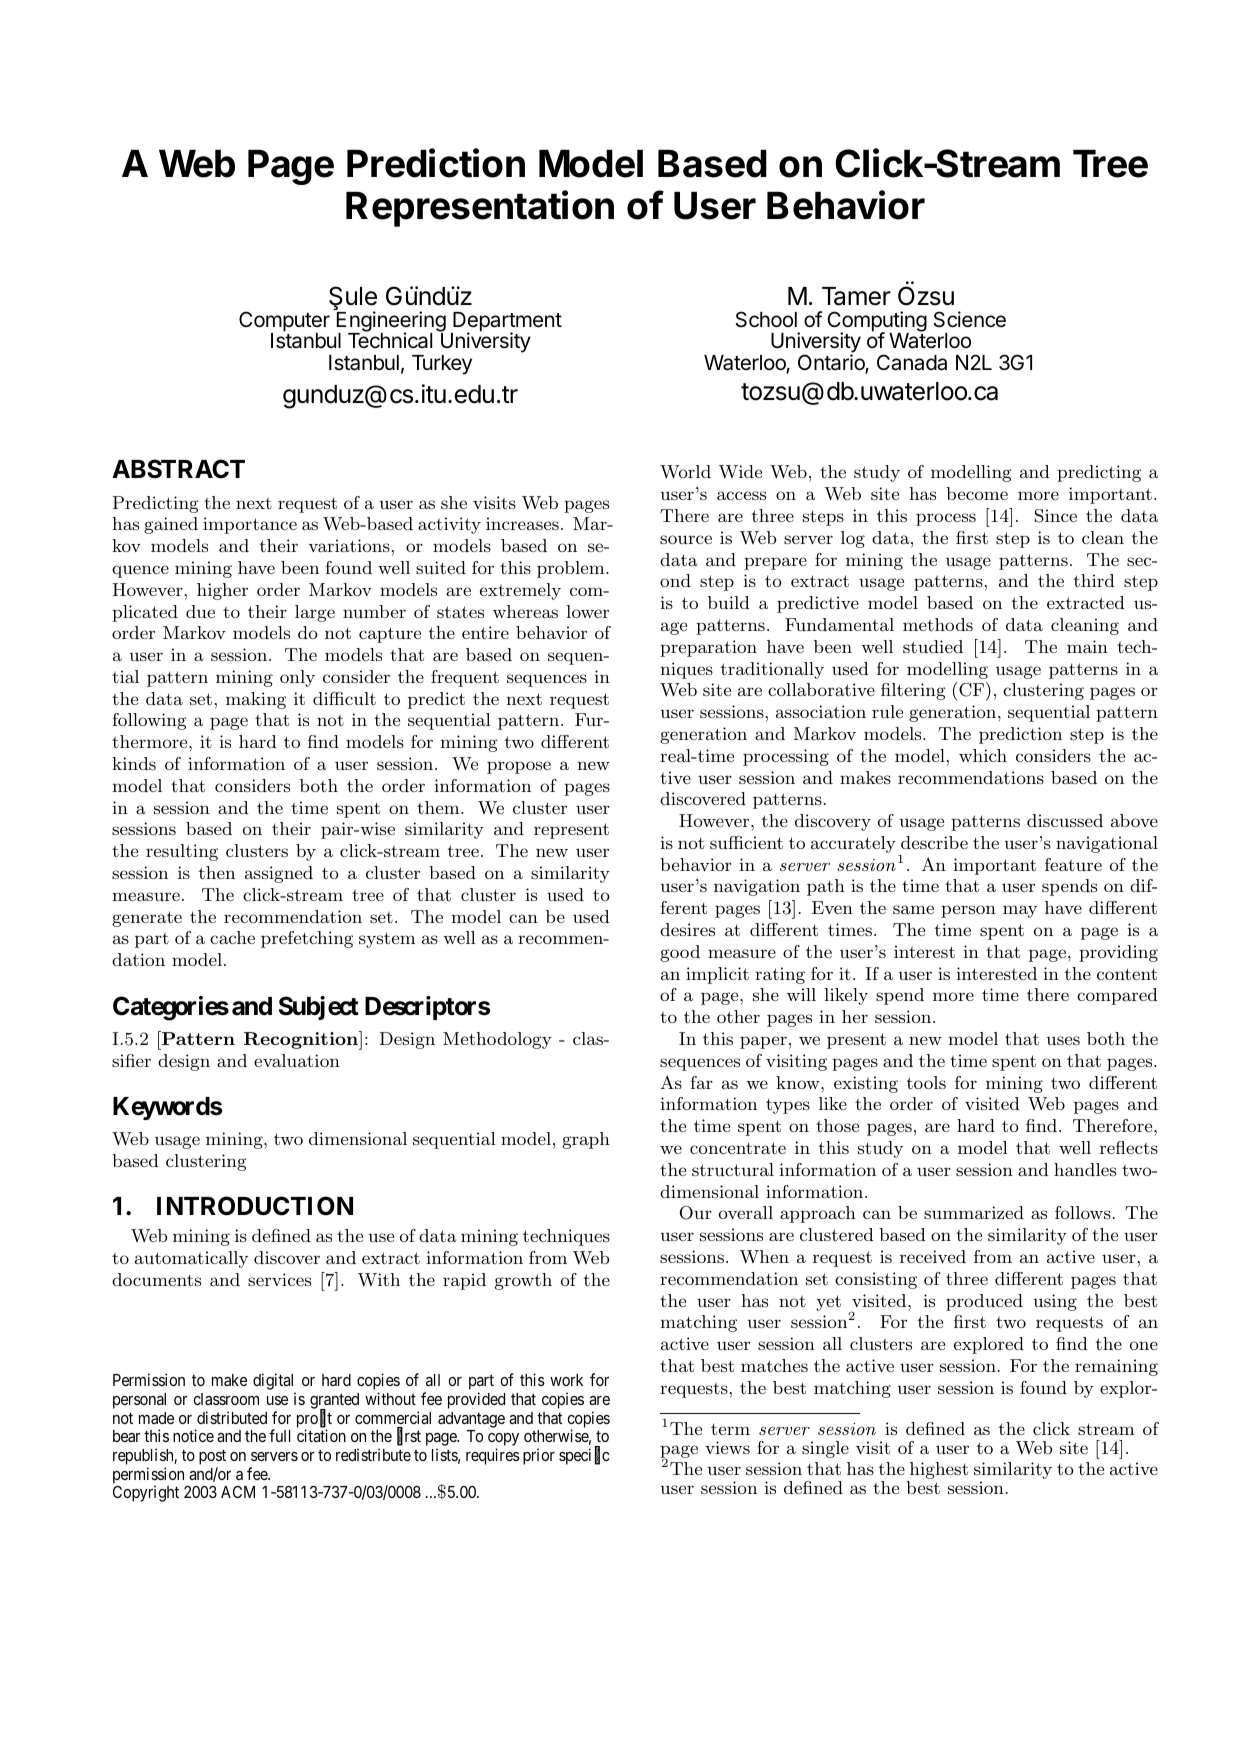 This screenshot has width=1240, height=1754. I want to click on Science, so click(970, 319).
